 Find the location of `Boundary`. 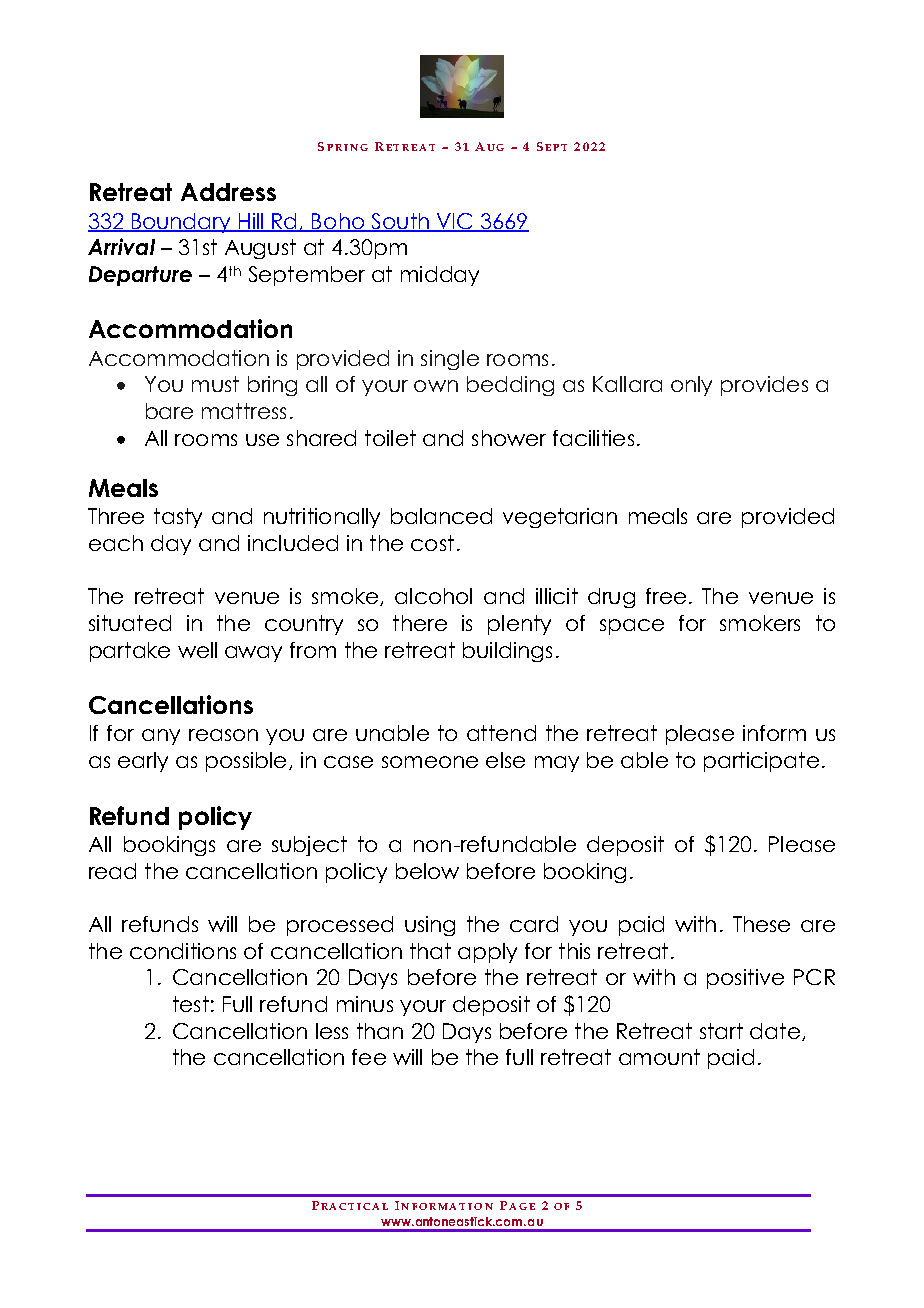

Boundary is located at coordinates (181, 223).
